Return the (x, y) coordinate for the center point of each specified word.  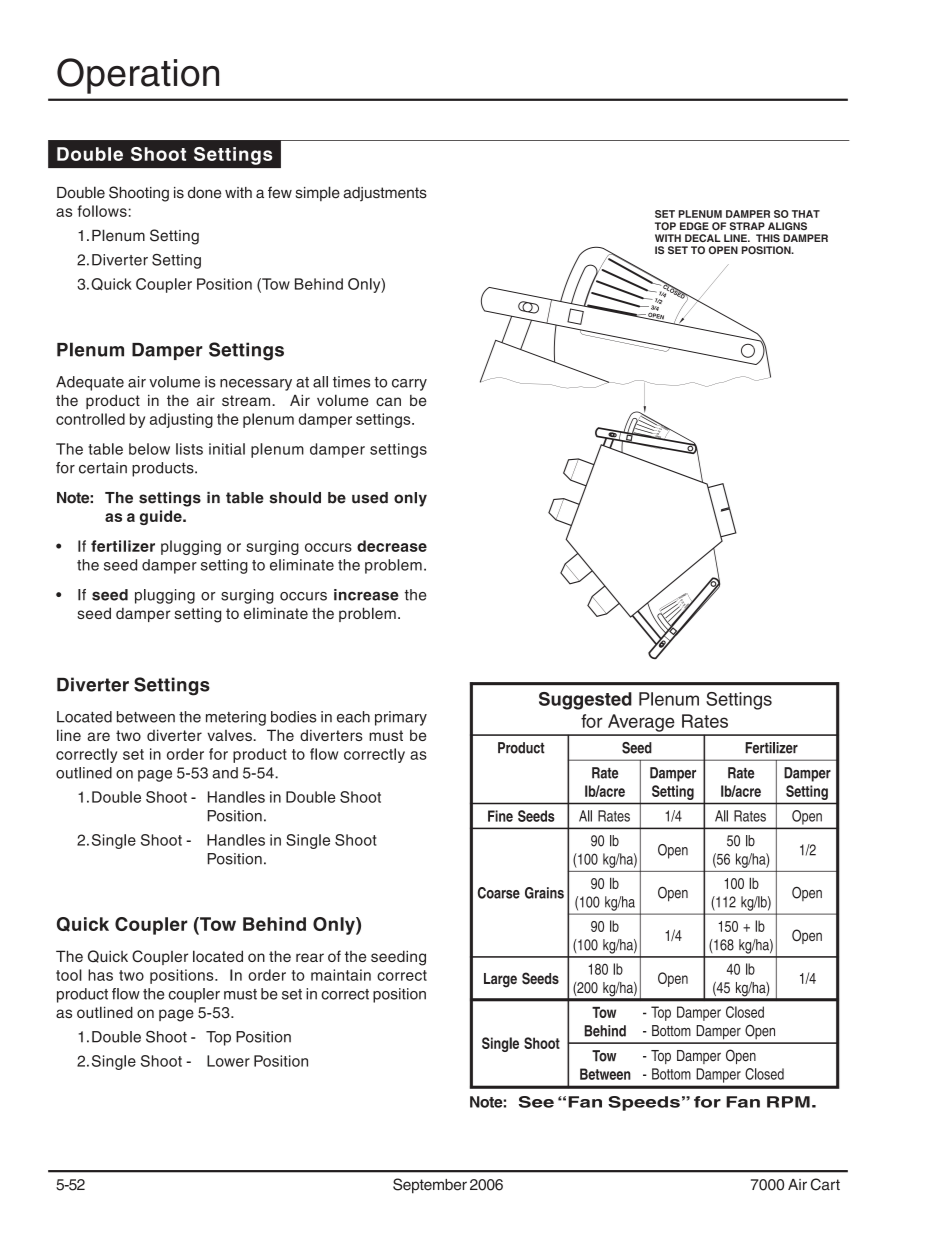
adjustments (385, 194)
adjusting (181, 420)
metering (236, 718)
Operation (138, 76)
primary (401, 718)
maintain (341, 975)
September (430, 1186)
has (100, 975)
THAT (806, 214)
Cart (825, 1184)
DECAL (703, 238)
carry (409, 385)
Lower (228, 1061)
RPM (788, 1102)
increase (366, 595)
